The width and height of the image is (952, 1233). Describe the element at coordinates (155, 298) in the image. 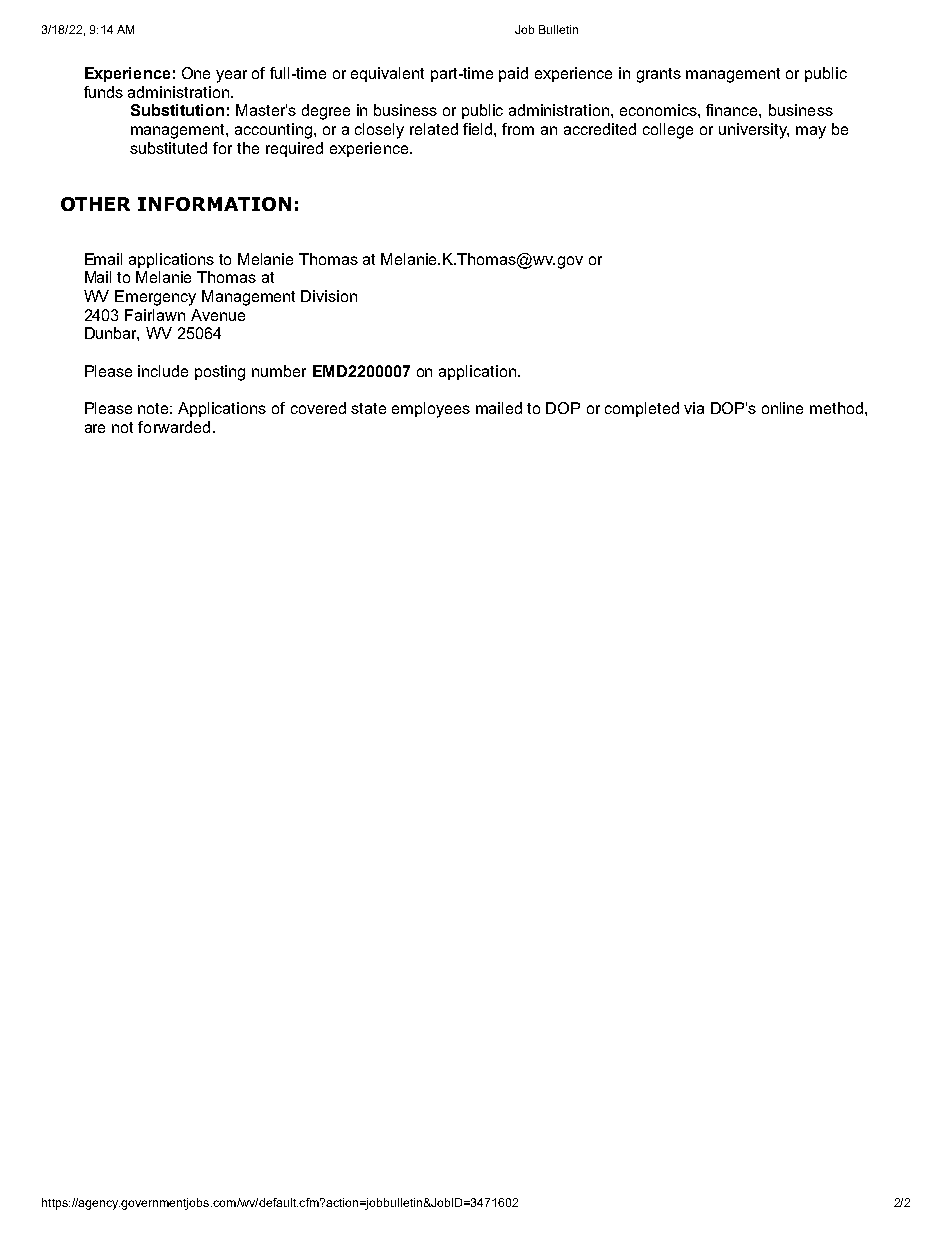

I see `Emergency` at that location.
